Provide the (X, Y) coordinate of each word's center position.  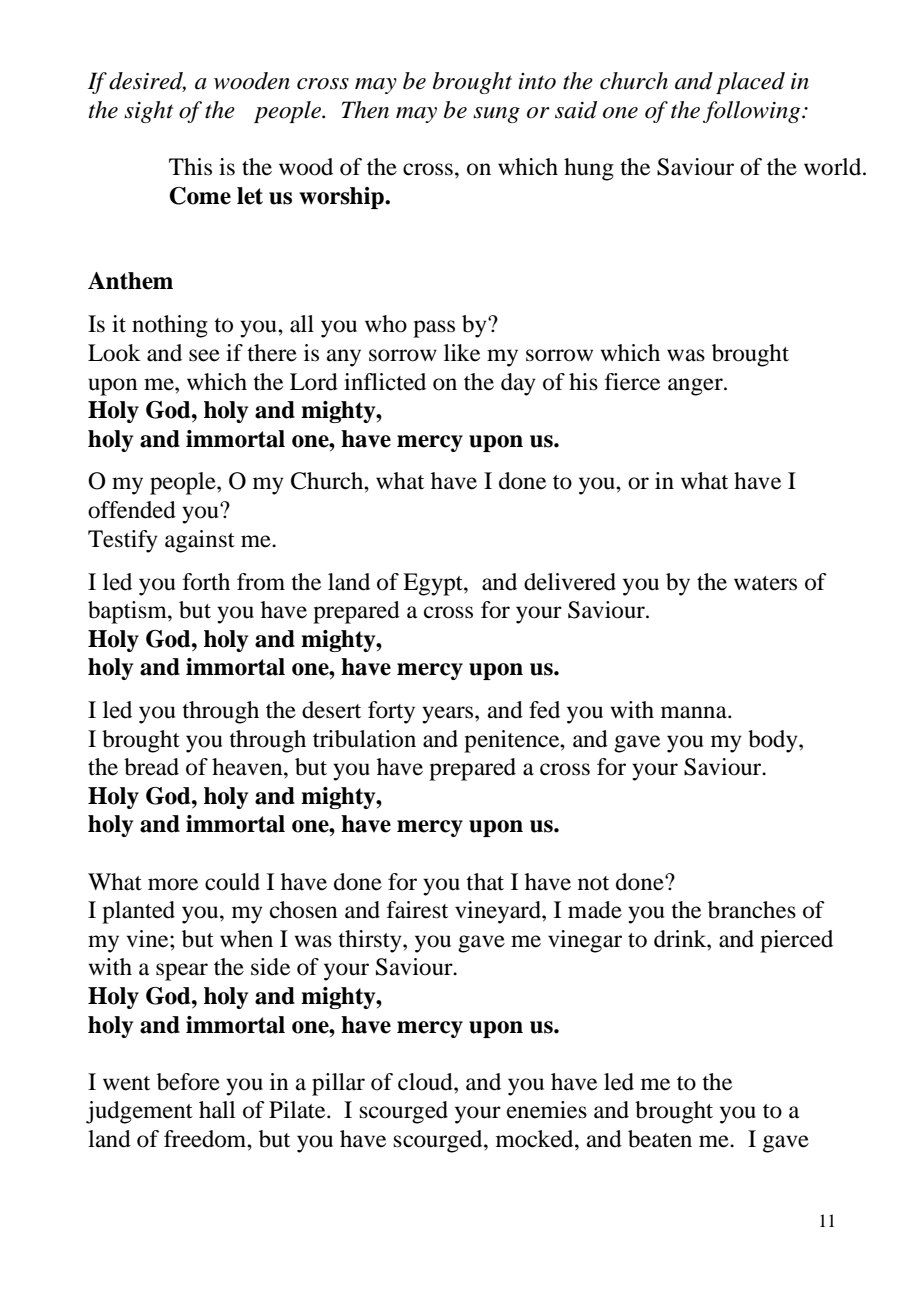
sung (496, 115)
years (449, 715)
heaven (248, 767)
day (518, 384)
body (774, 741)
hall (217, 1110)
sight (148, 112)
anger (696, 387)
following (753, 112)
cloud (426, 1082)
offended (132, 510)
